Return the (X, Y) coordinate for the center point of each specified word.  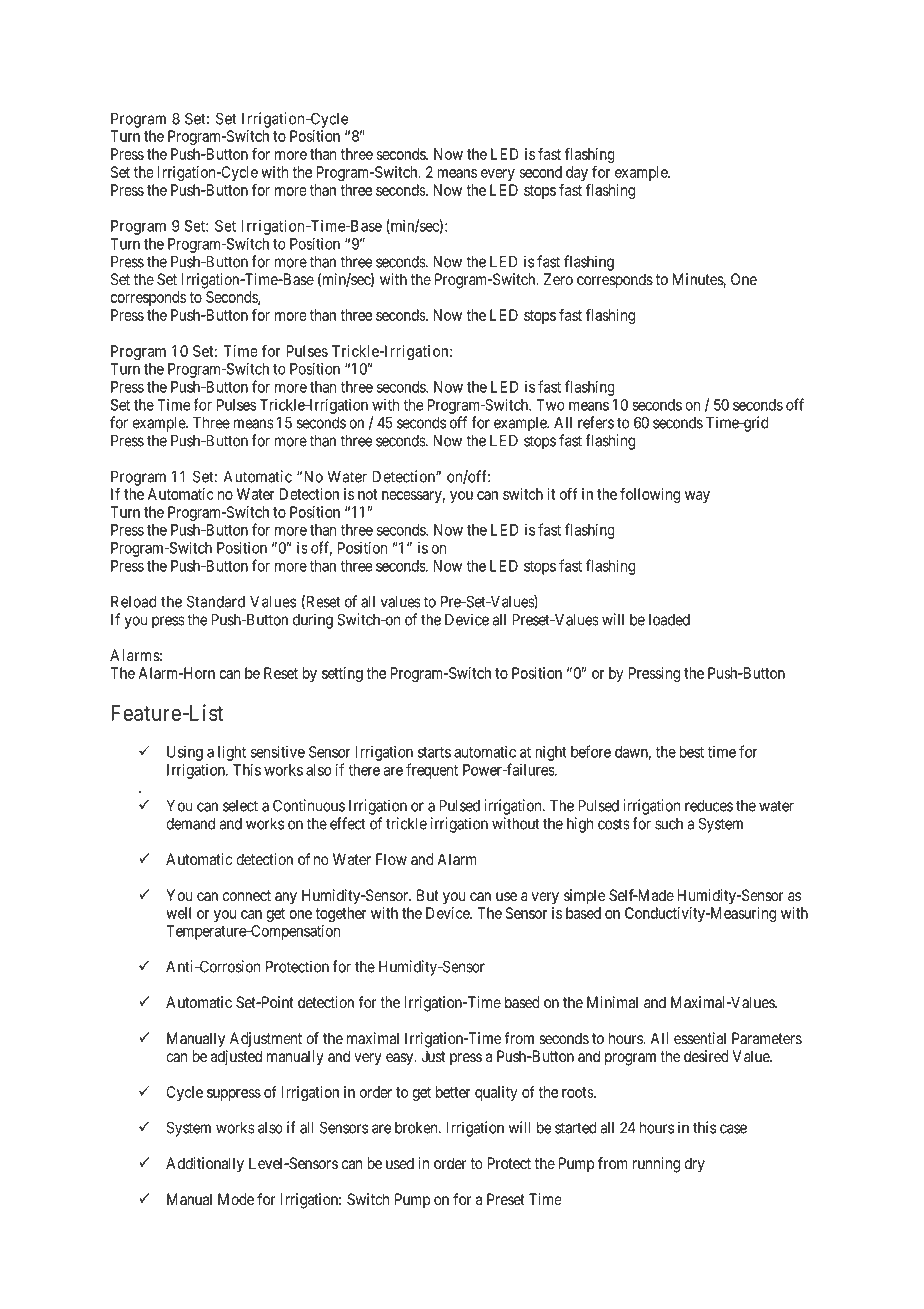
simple (584, 897)
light (232, 753)
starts (434, 752)
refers (596, 422)
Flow (391, 859)
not (367, 494)
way (697, 497)
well (178, 913)
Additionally (205, 1165)
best (691, 752)
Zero (558, 279)
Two (550, 405)
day (577, 173)
